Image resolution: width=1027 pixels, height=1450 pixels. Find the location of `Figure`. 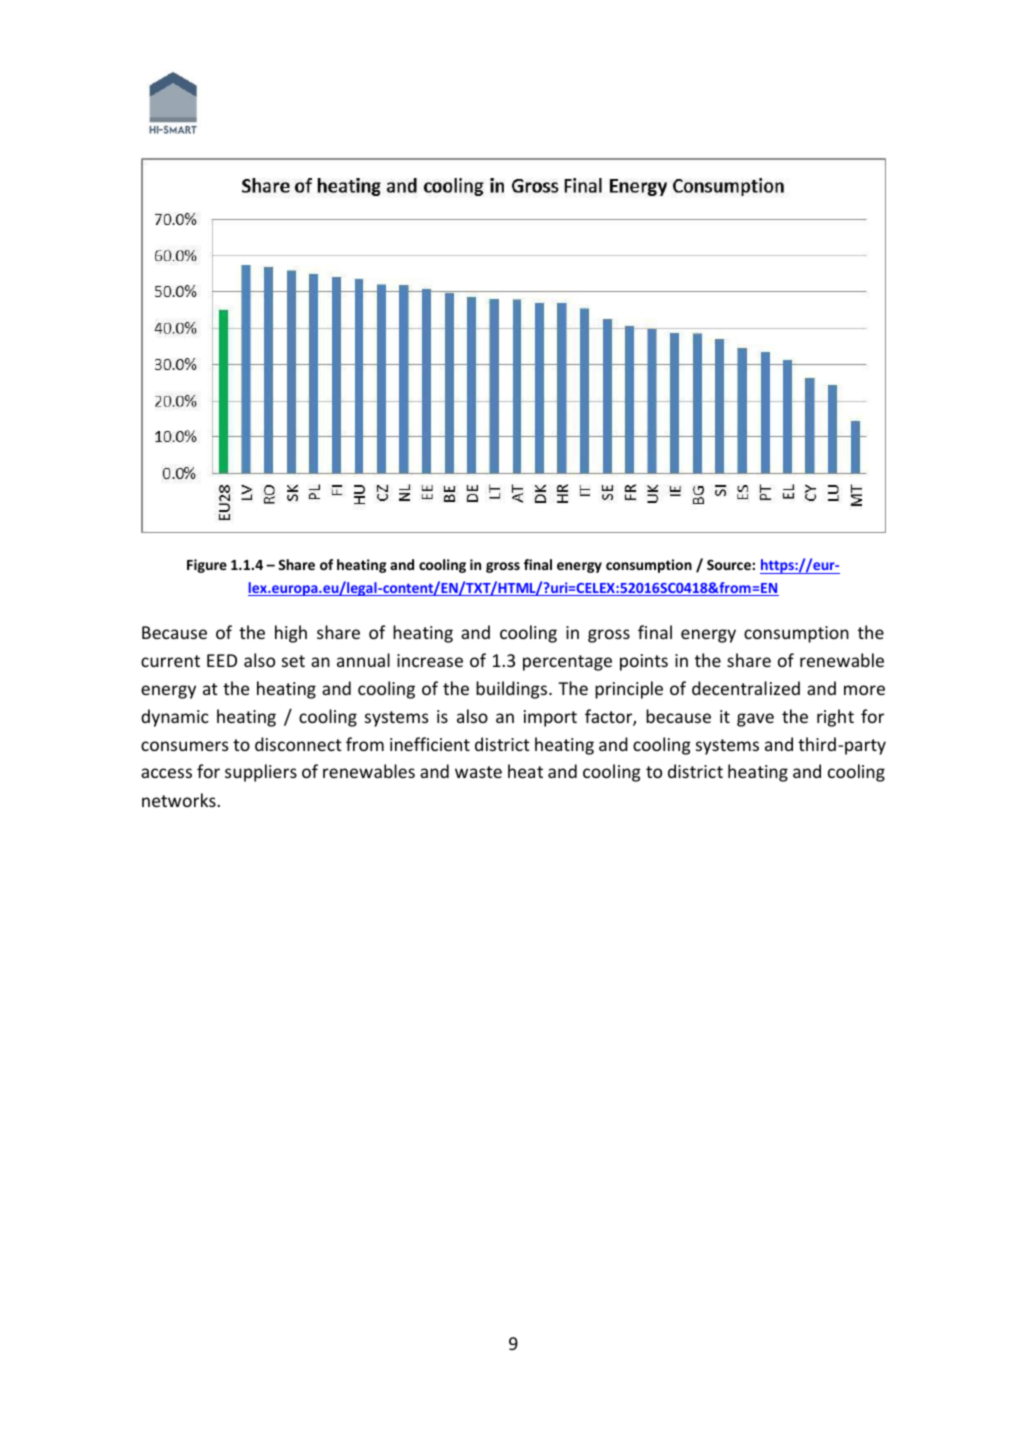

Figure is located at coordinates (207, 566).
